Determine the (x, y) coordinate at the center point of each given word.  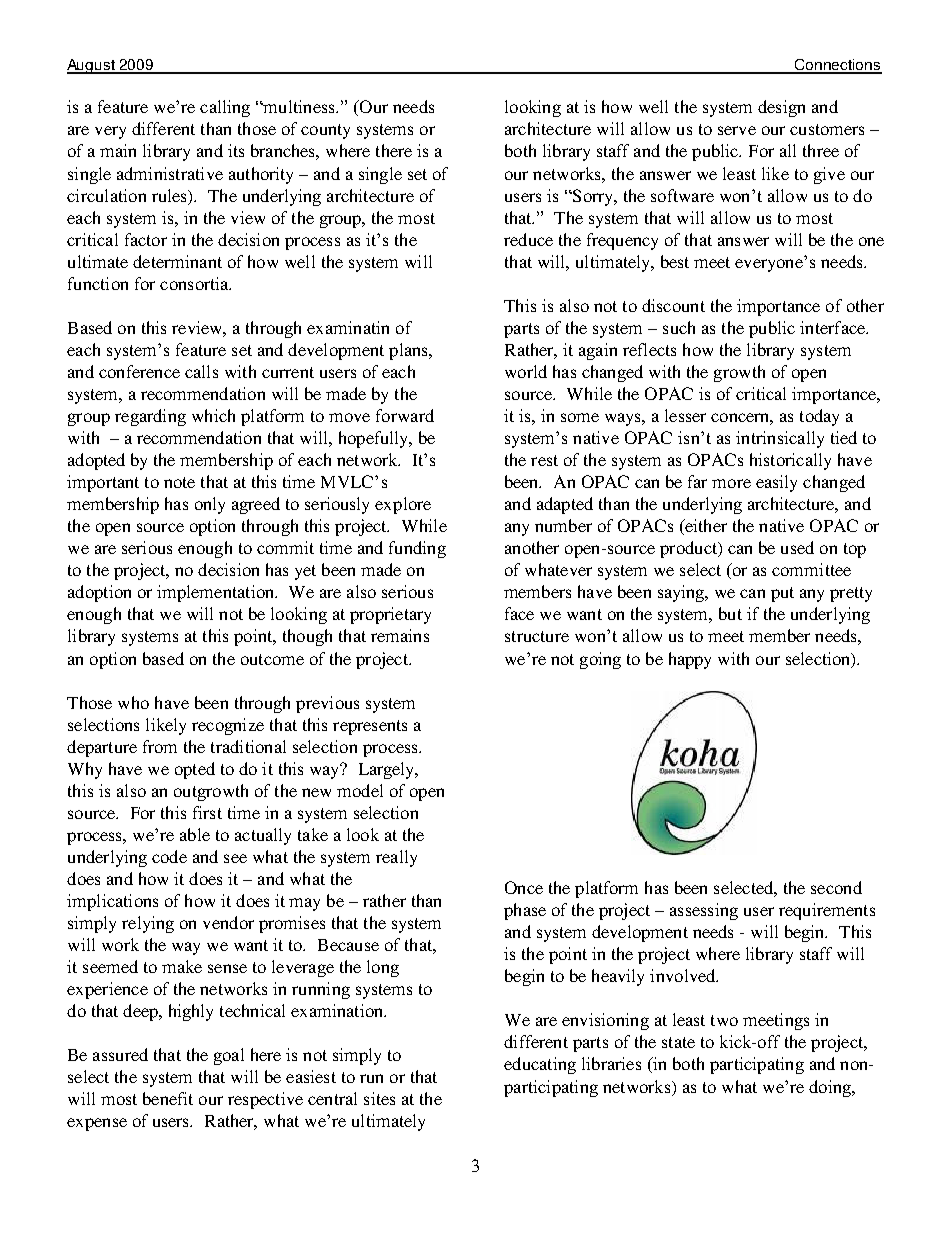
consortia (195, 283)
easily (776, 483)
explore (403, 505)
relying (148, 924)
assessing (704, 911)
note (179, 482)
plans (409, 351)
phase (525, 911)
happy (690, 660)
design (781, 108)
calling (225, 108)
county (325, 131)
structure (537, 636)
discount (673, 305)
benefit (168, 1098)
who (133, 702)
